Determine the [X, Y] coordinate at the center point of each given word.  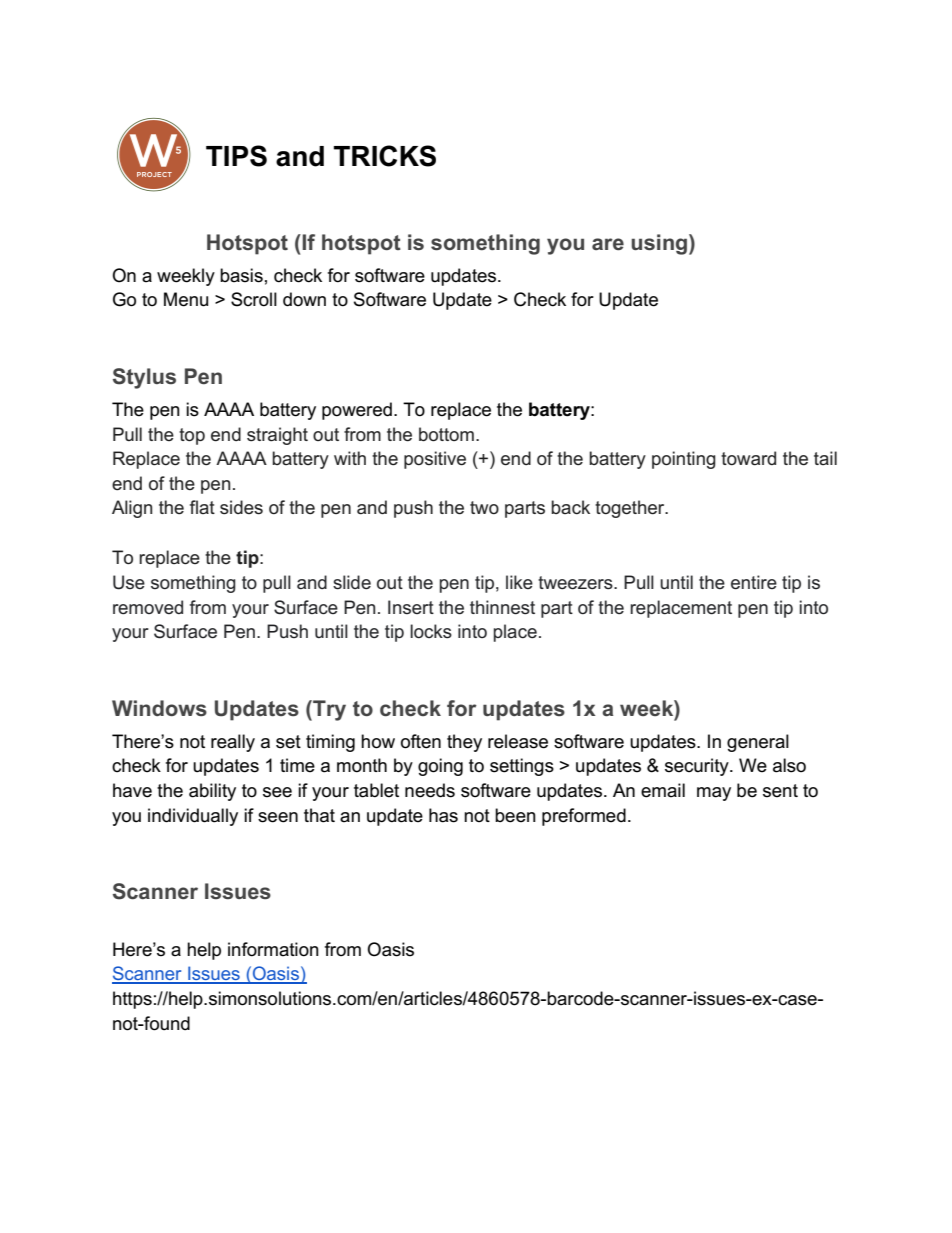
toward [748, 458]
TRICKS [385, 156]
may [714, 794]
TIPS [236, 156]
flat [202, 507]
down [304, 299]
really [233, 743]
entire [754, 582]
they [464, 743]
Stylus [144, 378]
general [758, 743]
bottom [446, 434]
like [519, 582]
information [273, 949]
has [443, 815]
